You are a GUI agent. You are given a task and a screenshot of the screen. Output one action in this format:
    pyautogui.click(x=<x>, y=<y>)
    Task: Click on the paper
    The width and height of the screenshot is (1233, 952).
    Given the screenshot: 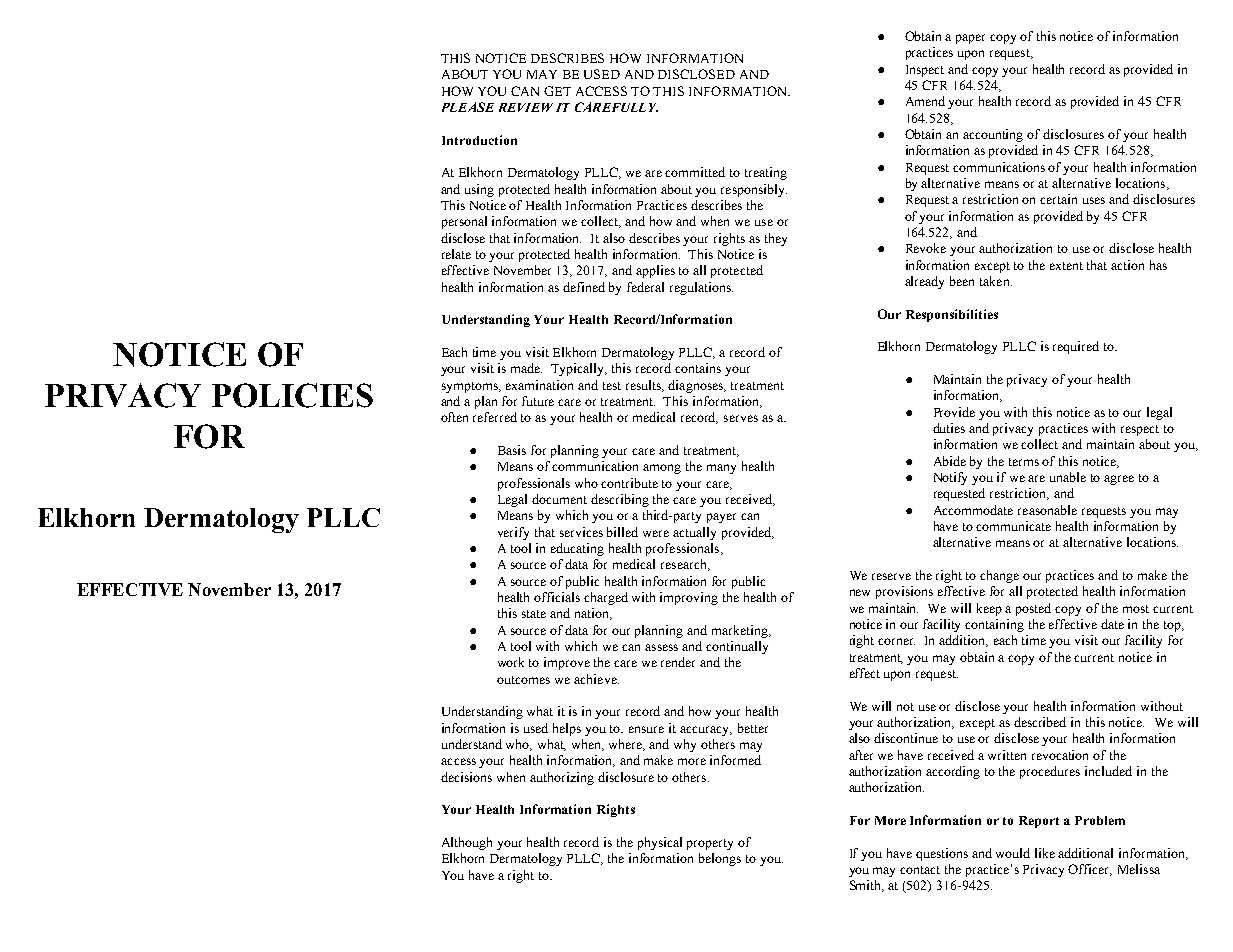 What is the action you would take?
    pyautogui.click(x=970, y=39)
